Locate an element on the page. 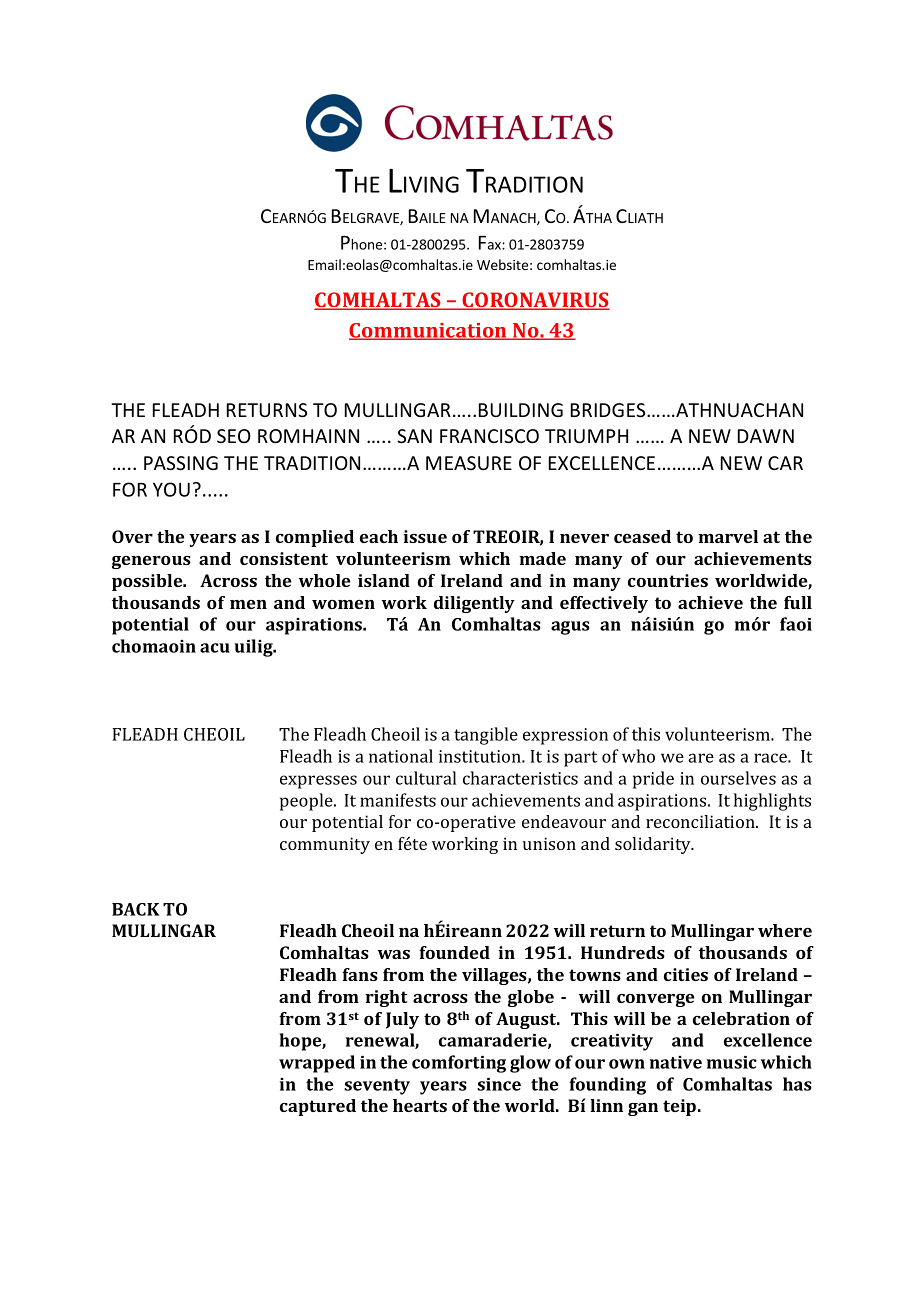  tangible is located at coordinates (486, 736).
